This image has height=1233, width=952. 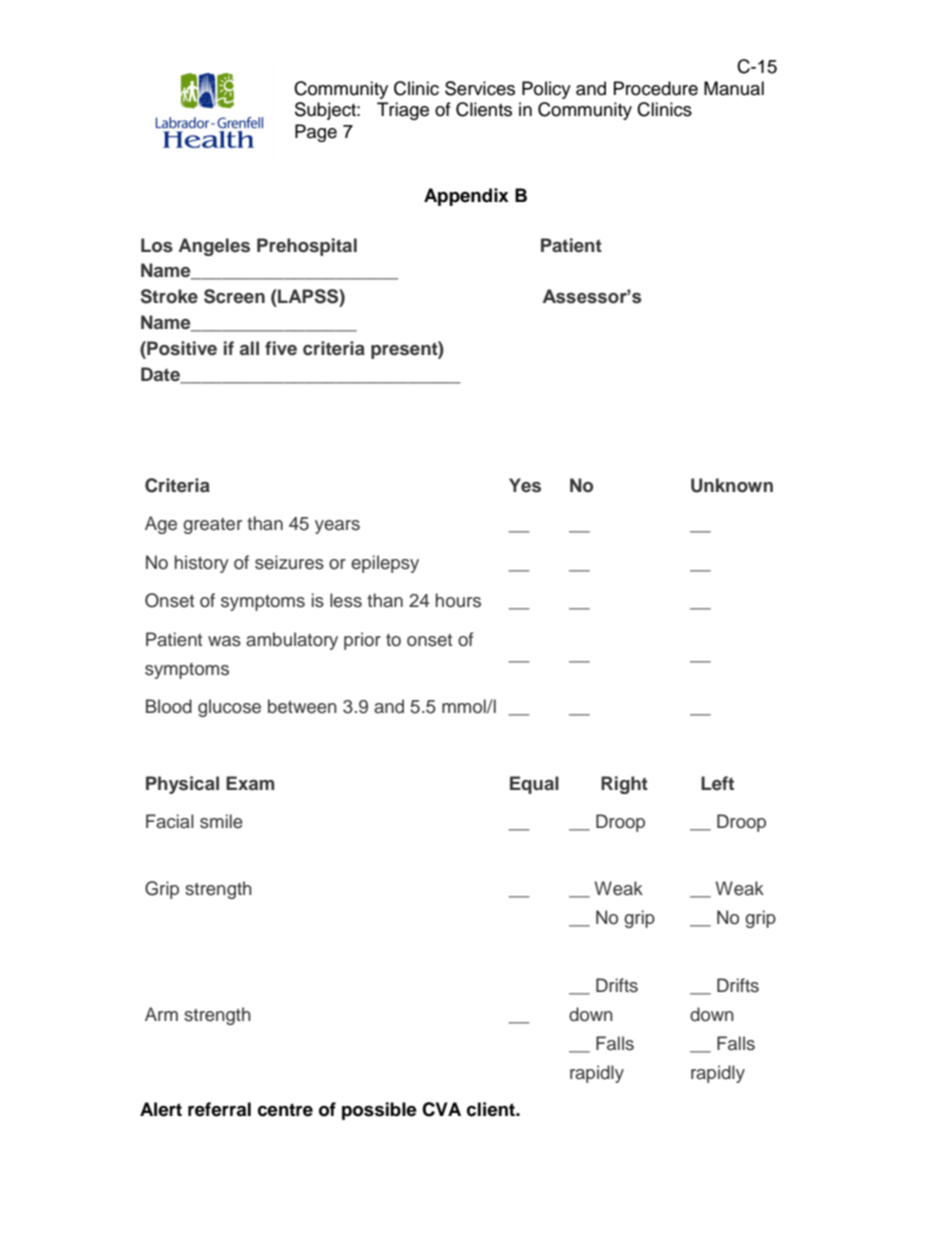 What do you see at coordinates (466, 197) in the image?
I see `Appendix` at bounding box center [466, 197].
